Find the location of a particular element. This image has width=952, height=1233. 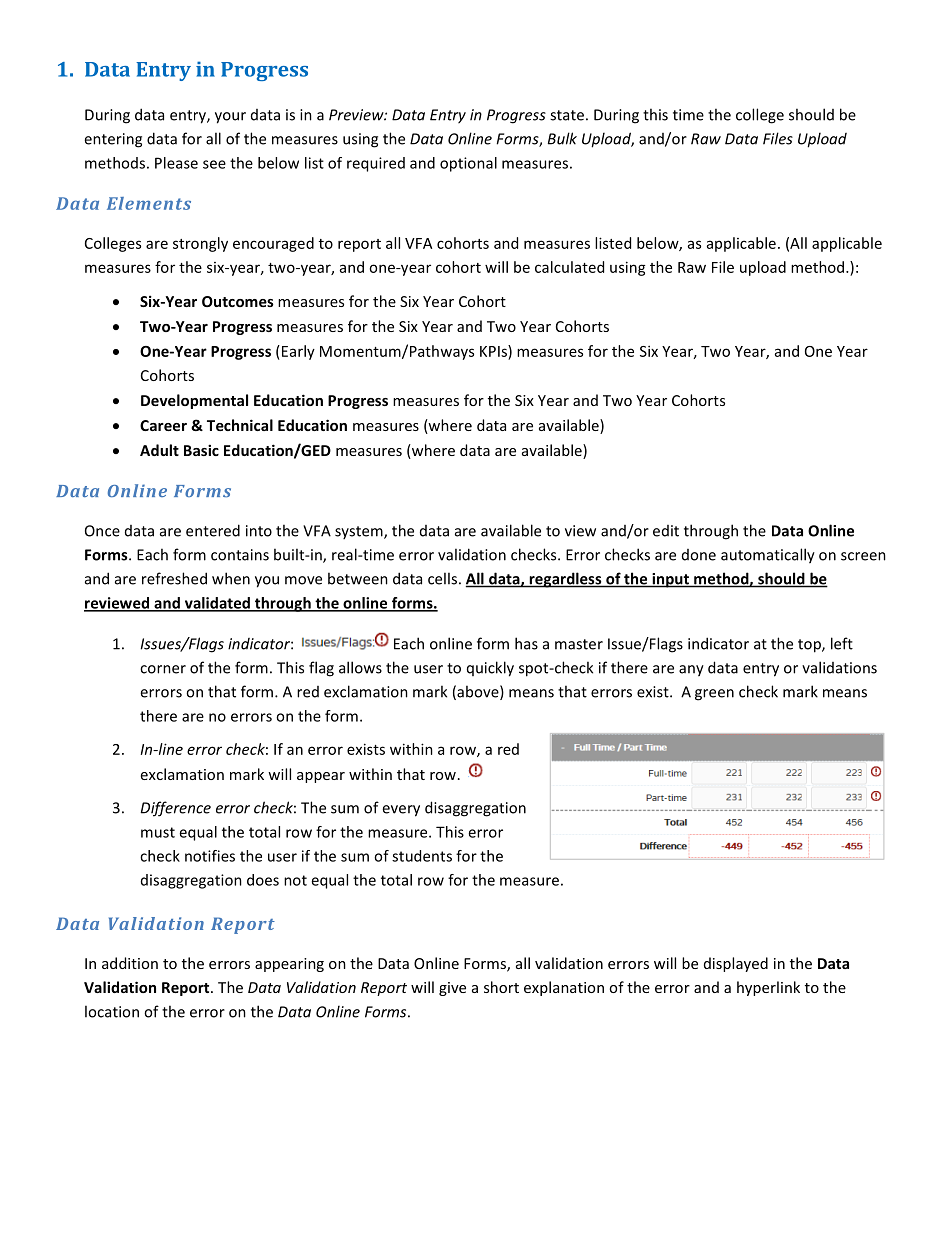

hyperlink is located at coordinates (768, 988).
